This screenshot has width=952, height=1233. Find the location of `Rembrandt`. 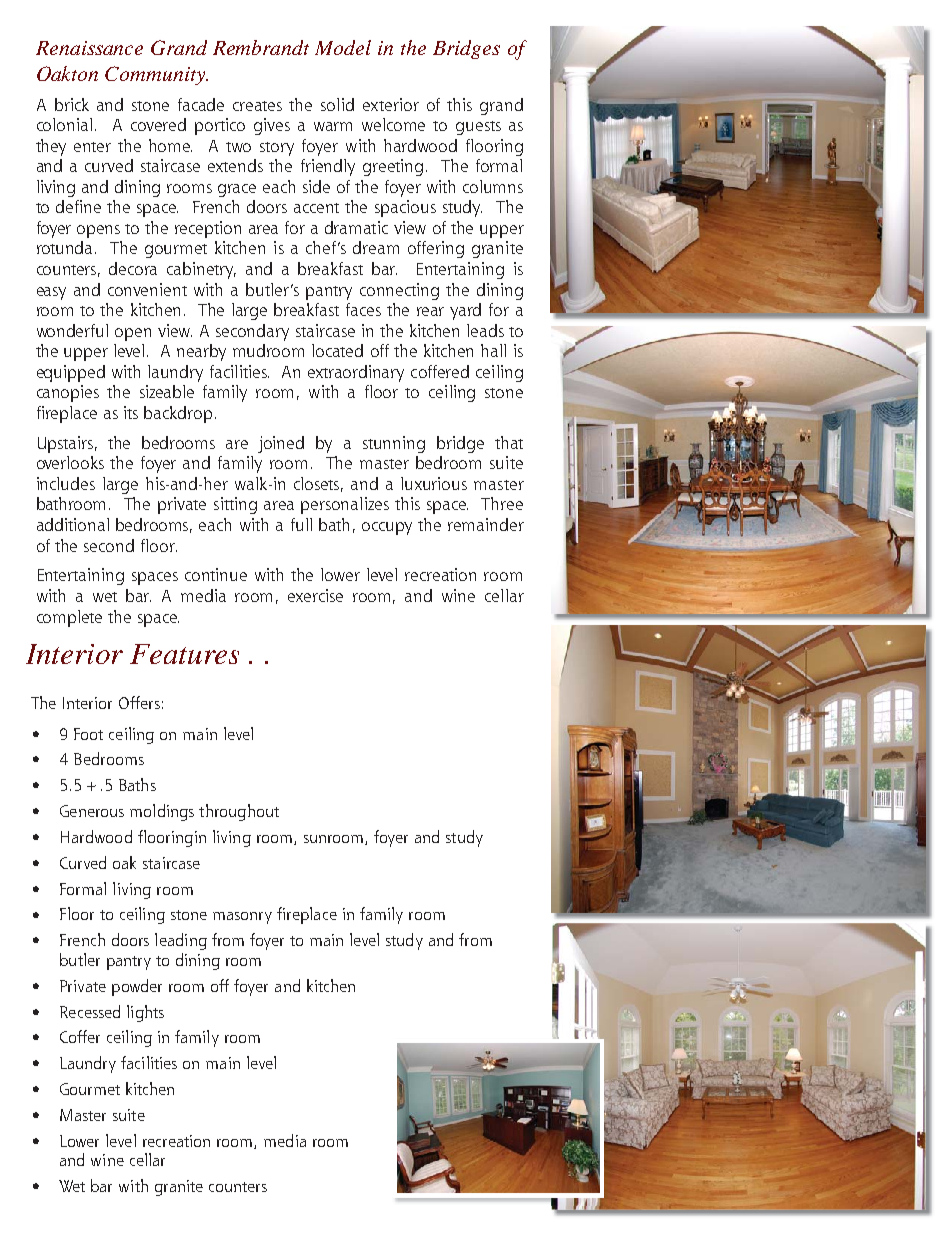

Rembrandt is located at coordinates (261, 47).
